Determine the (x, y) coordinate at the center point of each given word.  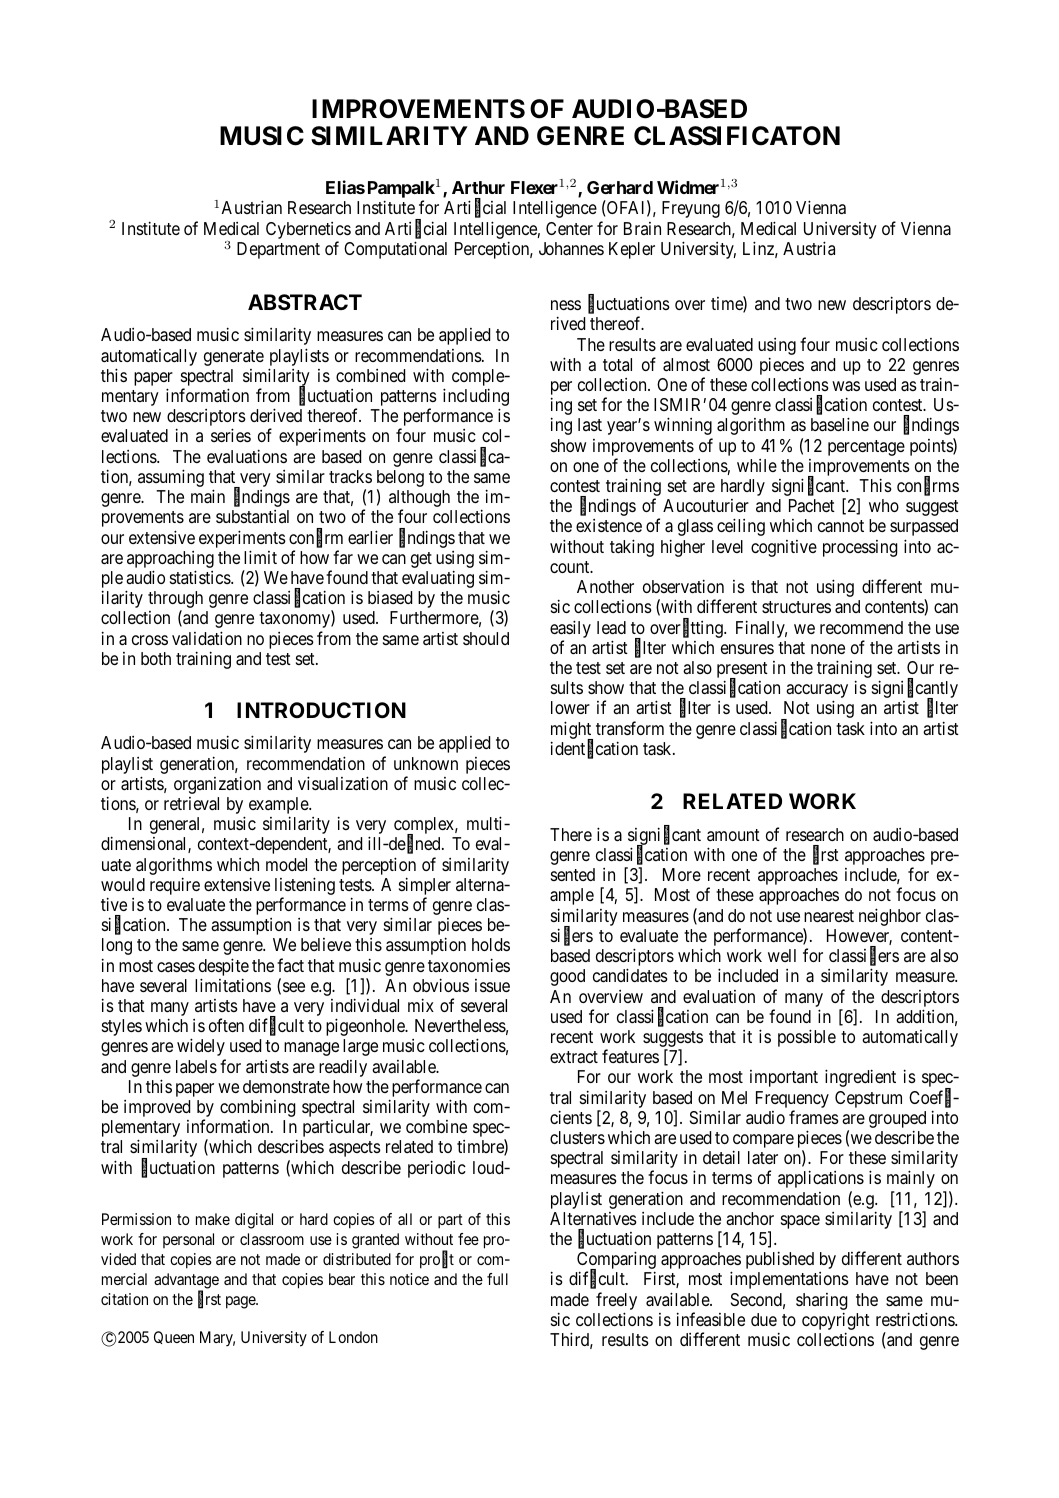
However (859, 937)
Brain (642, 228)
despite (224, 967)
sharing (822, 1301)
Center (569, 228)
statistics (201, 577)
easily (570, 629)
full (497, 1279)
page (241, 1302)
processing (860, 548)
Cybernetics (308, 230)
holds (491, 944)
